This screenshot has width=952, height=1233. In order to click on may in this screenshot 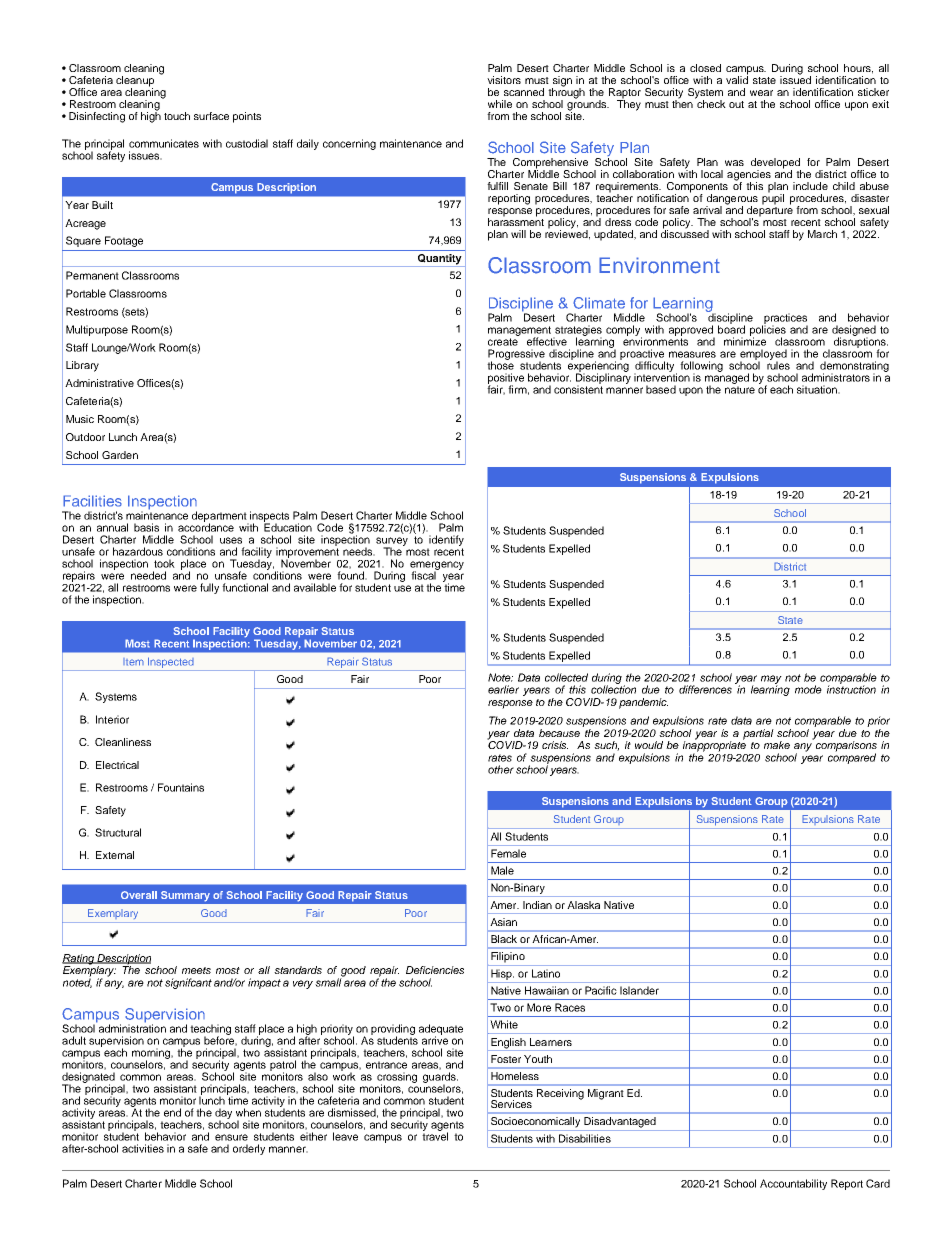, I will do `click(771, 680)`.
